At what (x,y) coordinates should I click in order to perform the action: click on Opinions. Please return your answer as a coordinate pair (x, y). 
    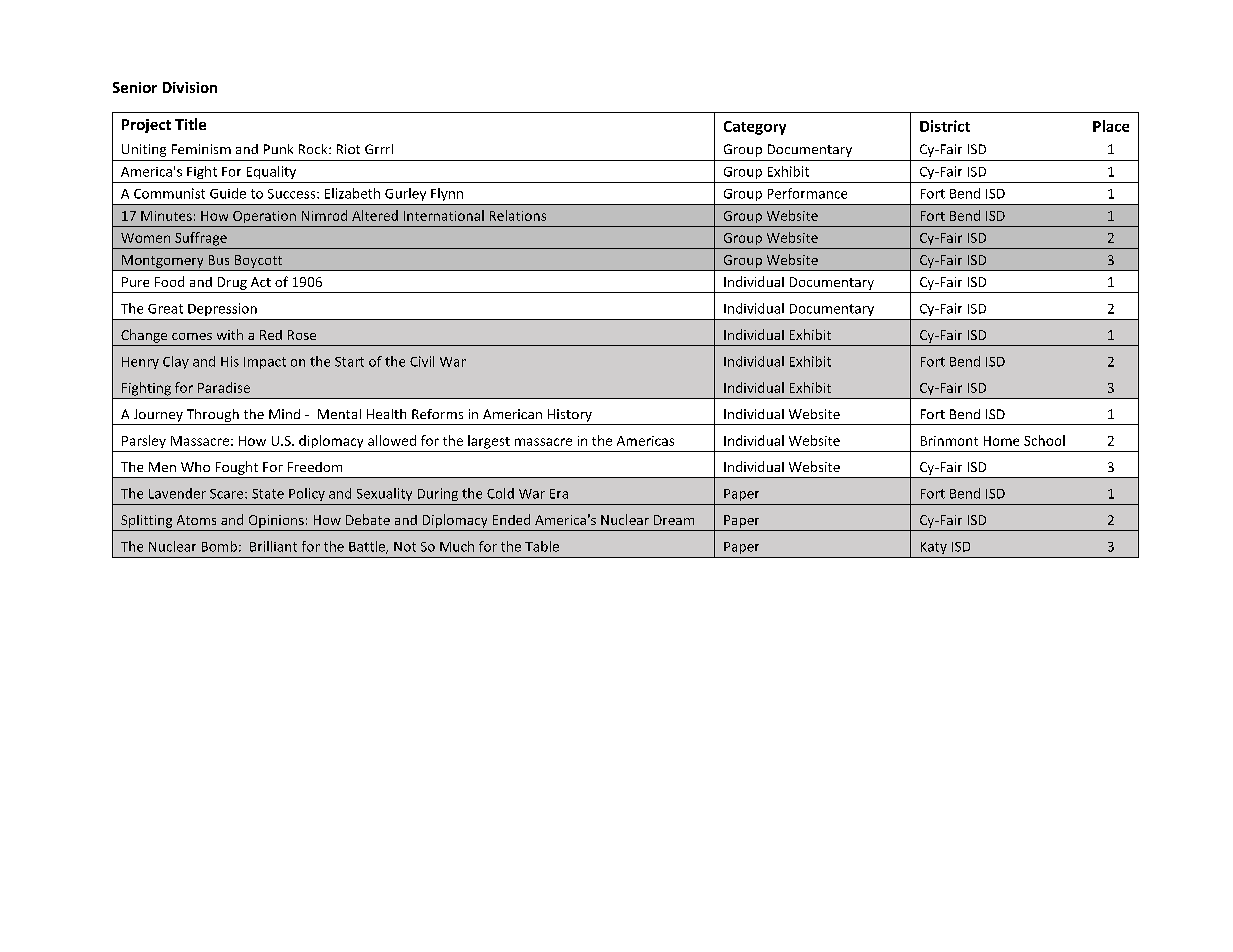
    Looking at the image, I should click on (276, 521).
